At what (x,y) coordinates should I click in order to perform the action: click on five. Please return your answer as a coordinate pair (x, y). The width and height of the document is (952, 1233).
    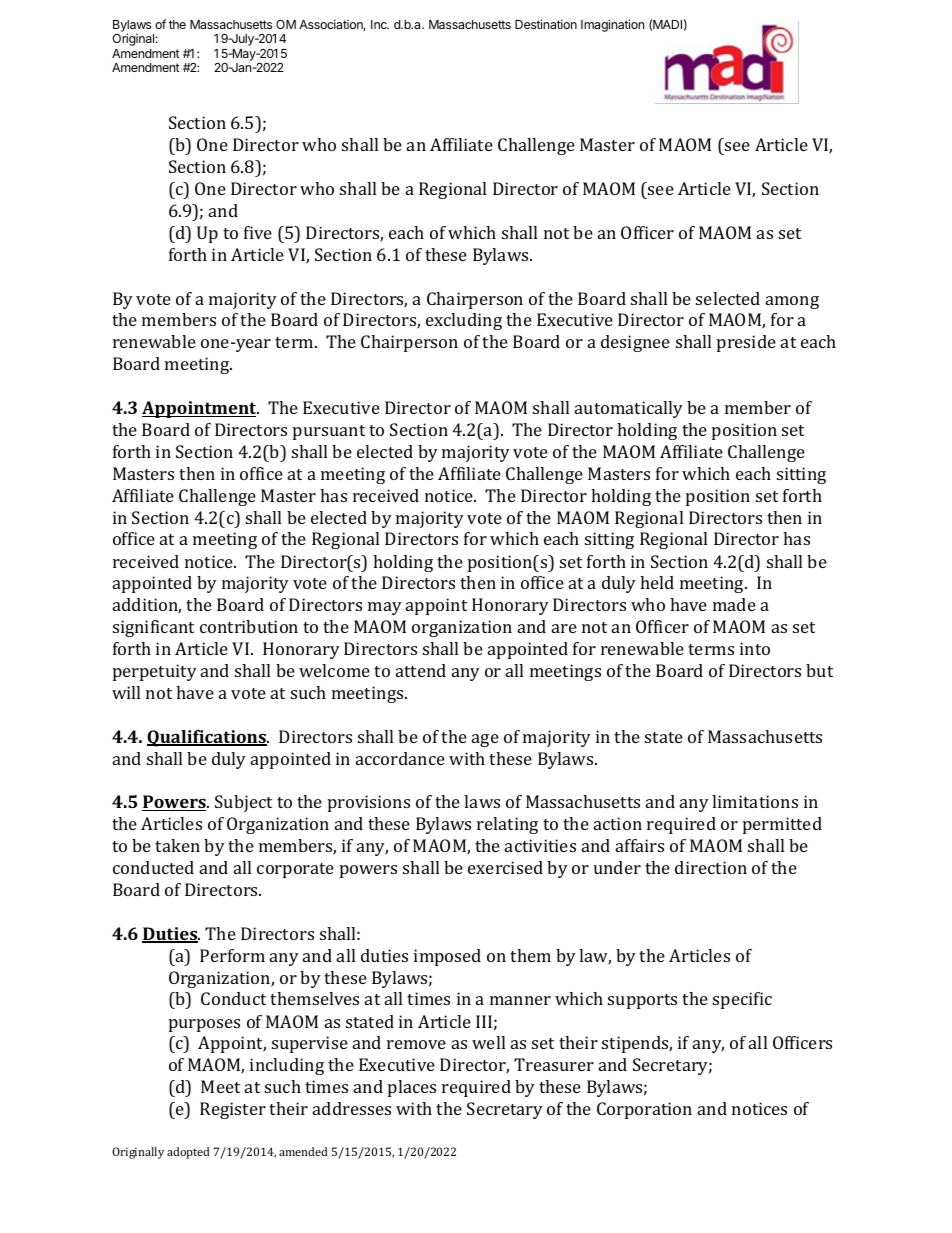
    Looking at the image, I should click on (258, 232).
